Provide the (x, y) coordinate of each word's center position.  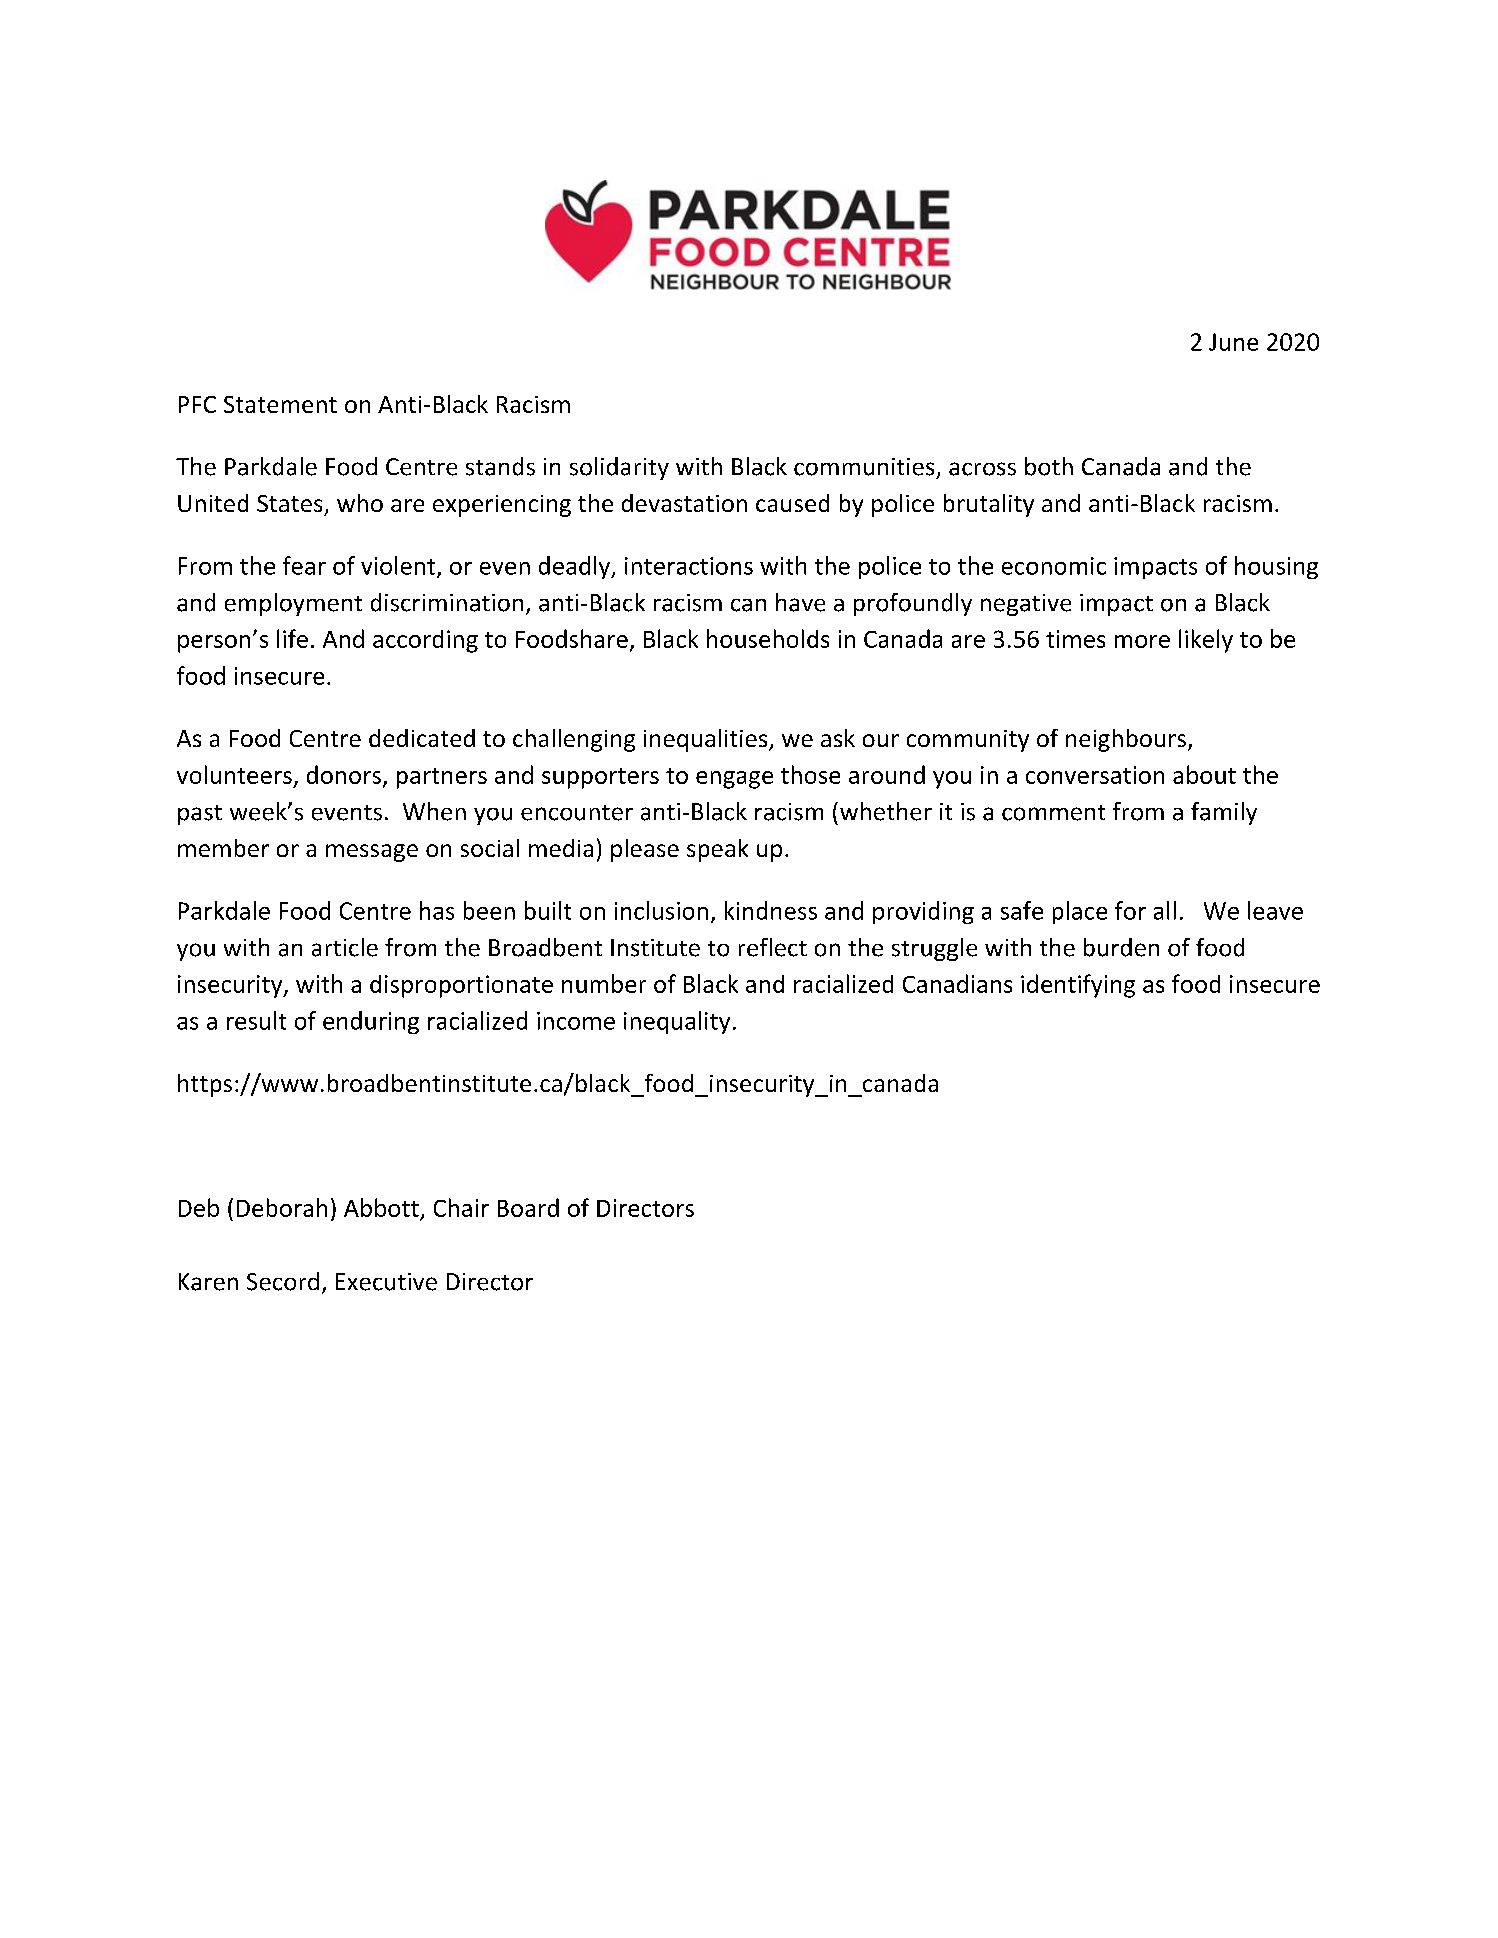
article (345, 947)
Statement (280, 404)
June (1233, 342)
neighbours (1126, 740)
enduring (371, 1022)
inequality (677, 1022)
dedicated (422, 738)
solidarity (619, 468)
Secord (283, 1281)
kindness (771, 910)
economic (1054, 566)
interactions (689, 566)
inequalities (707, 740)
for (1130, 910)
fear (304, 565)
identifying (1078, 986)
